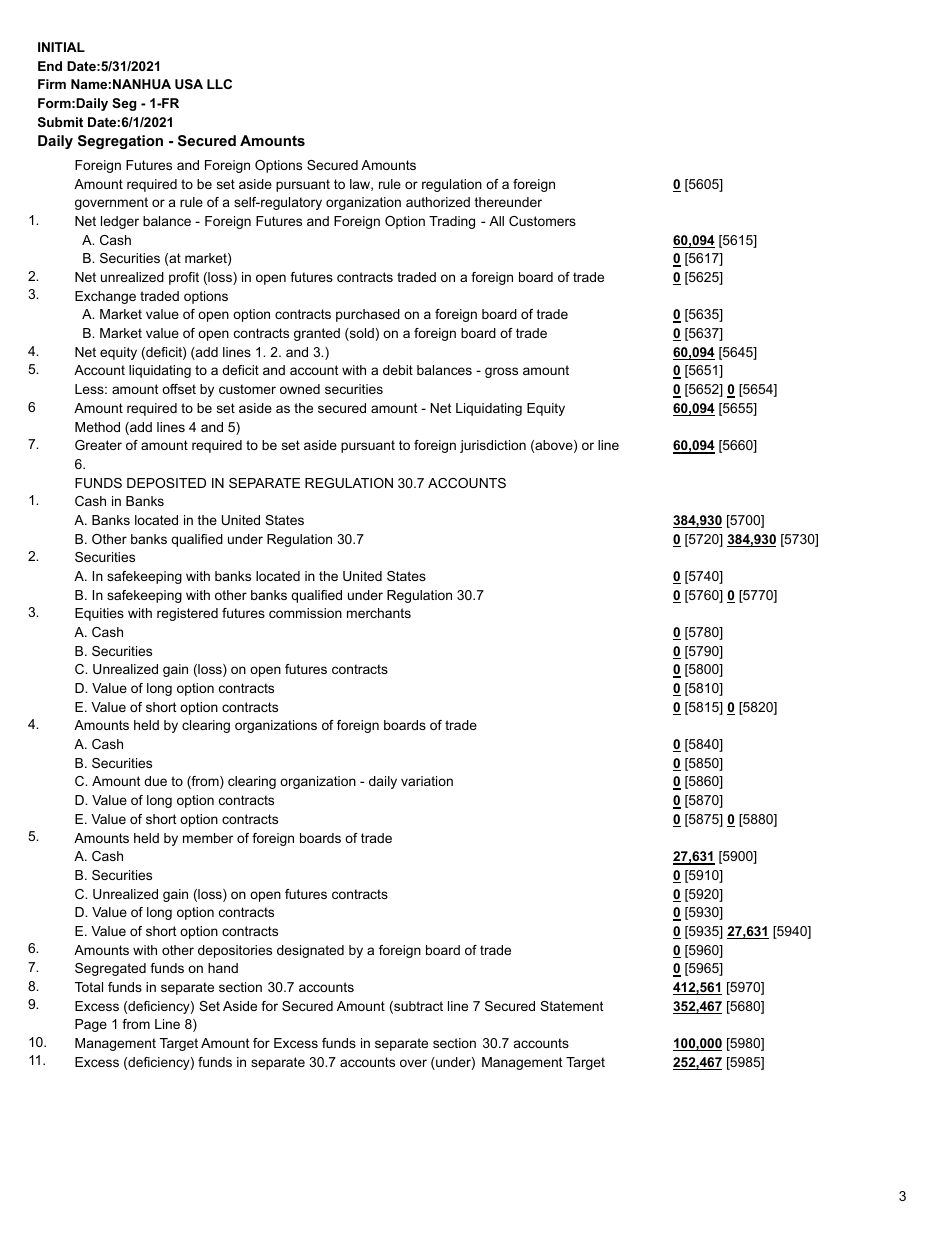 This screenshot has width=952, height=1233. I want to click on due, so click(155, 781).
